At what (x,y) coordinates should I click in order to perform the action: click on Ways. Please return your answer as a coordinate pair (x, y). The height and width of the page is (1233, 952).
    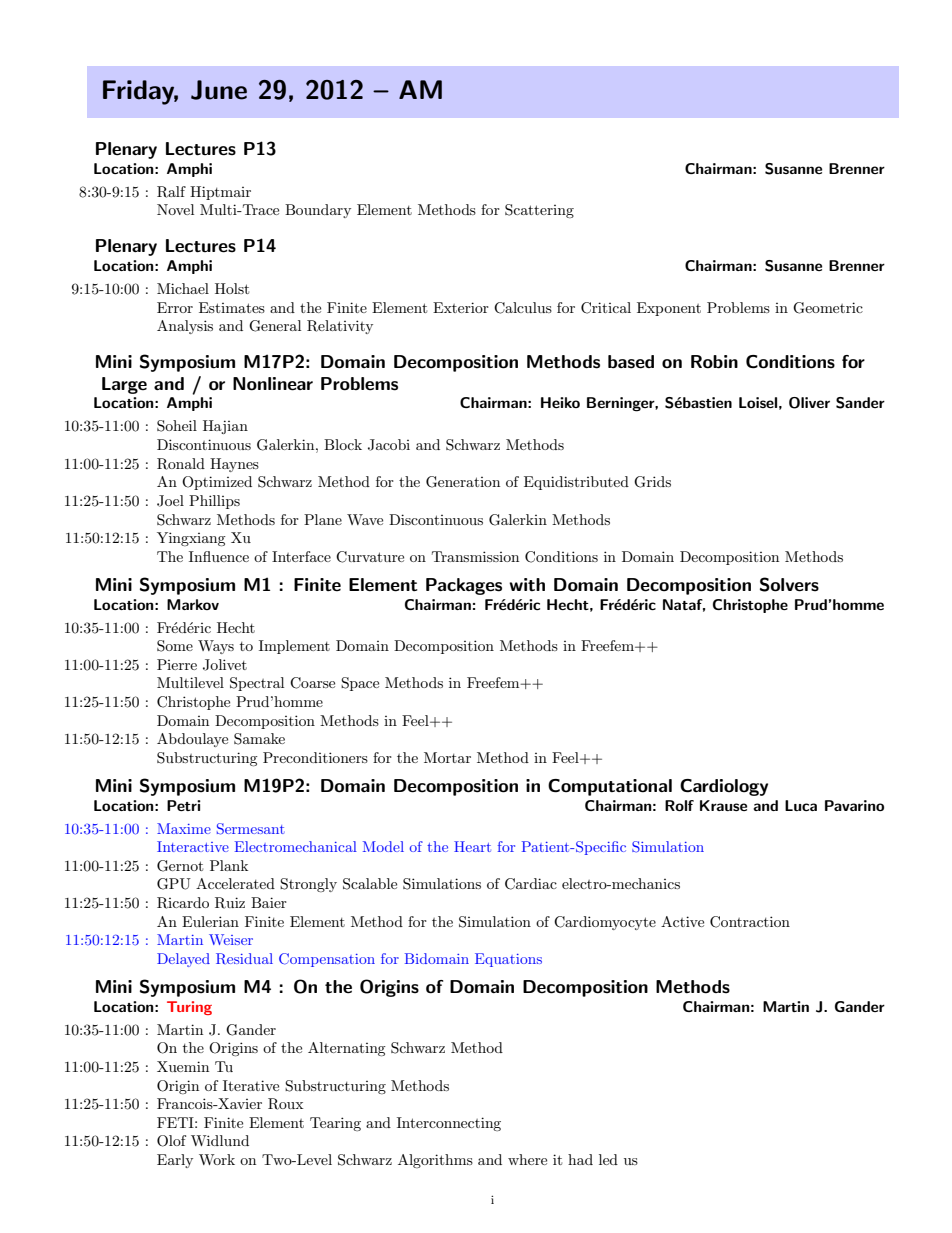
    Looking at the image, I should click on (216, 647).
